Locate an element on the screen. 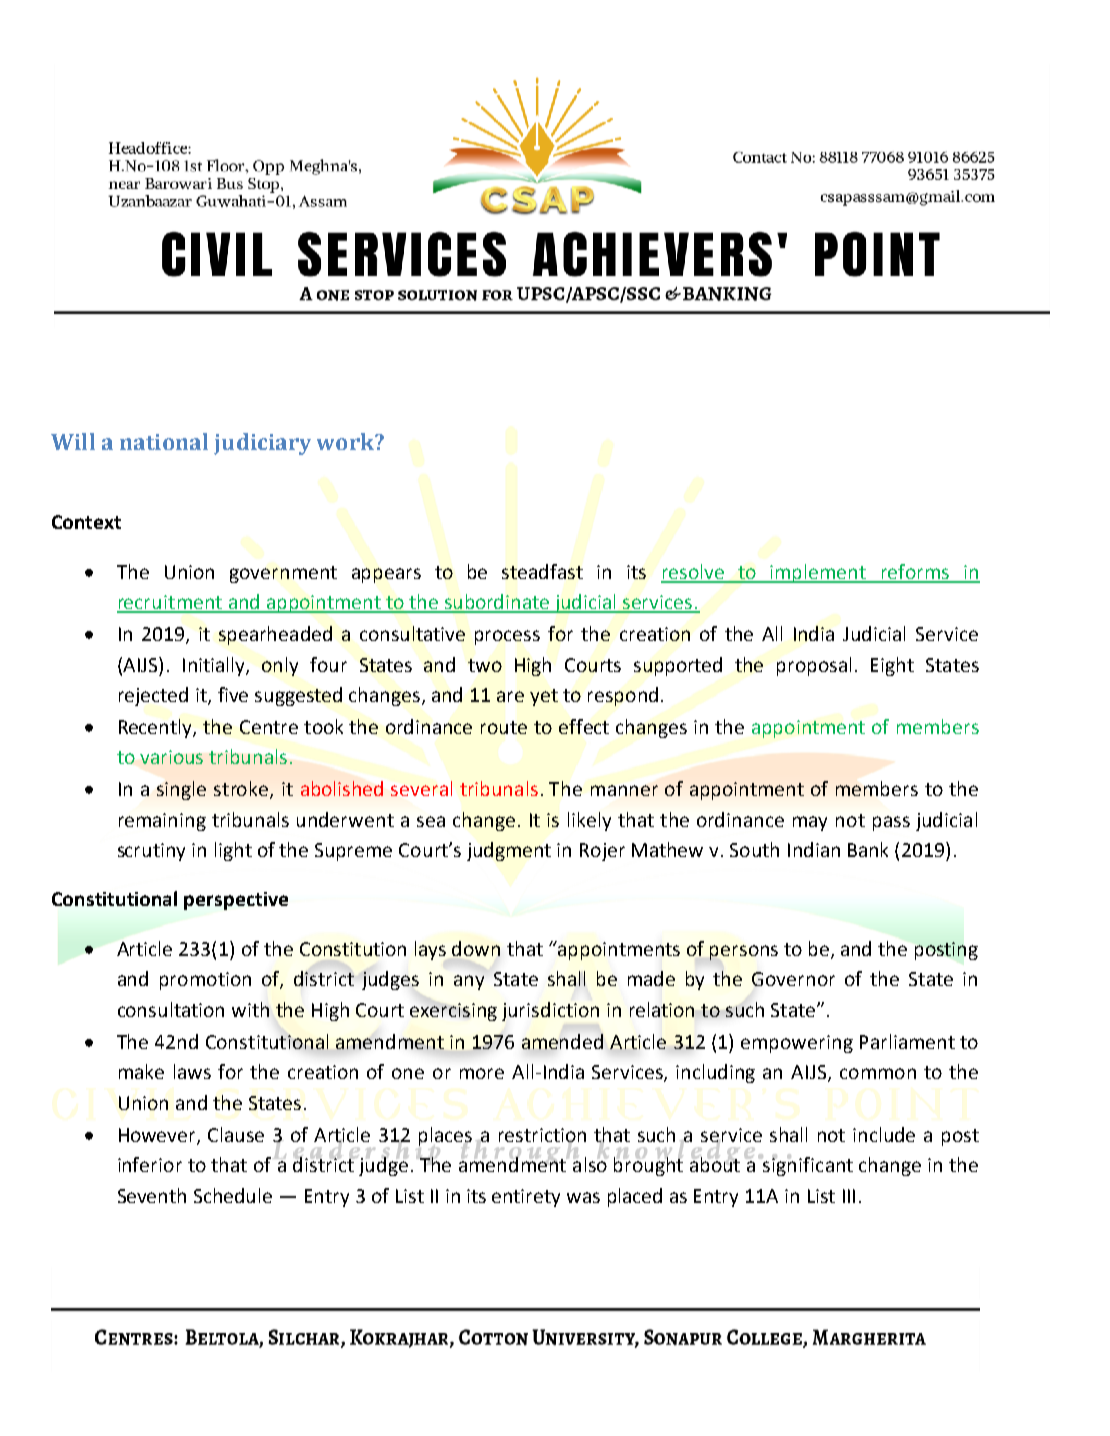 Image resolution: width=1110 pixels, height=1436 pixels. persons is located at coordinates (744, 952).
